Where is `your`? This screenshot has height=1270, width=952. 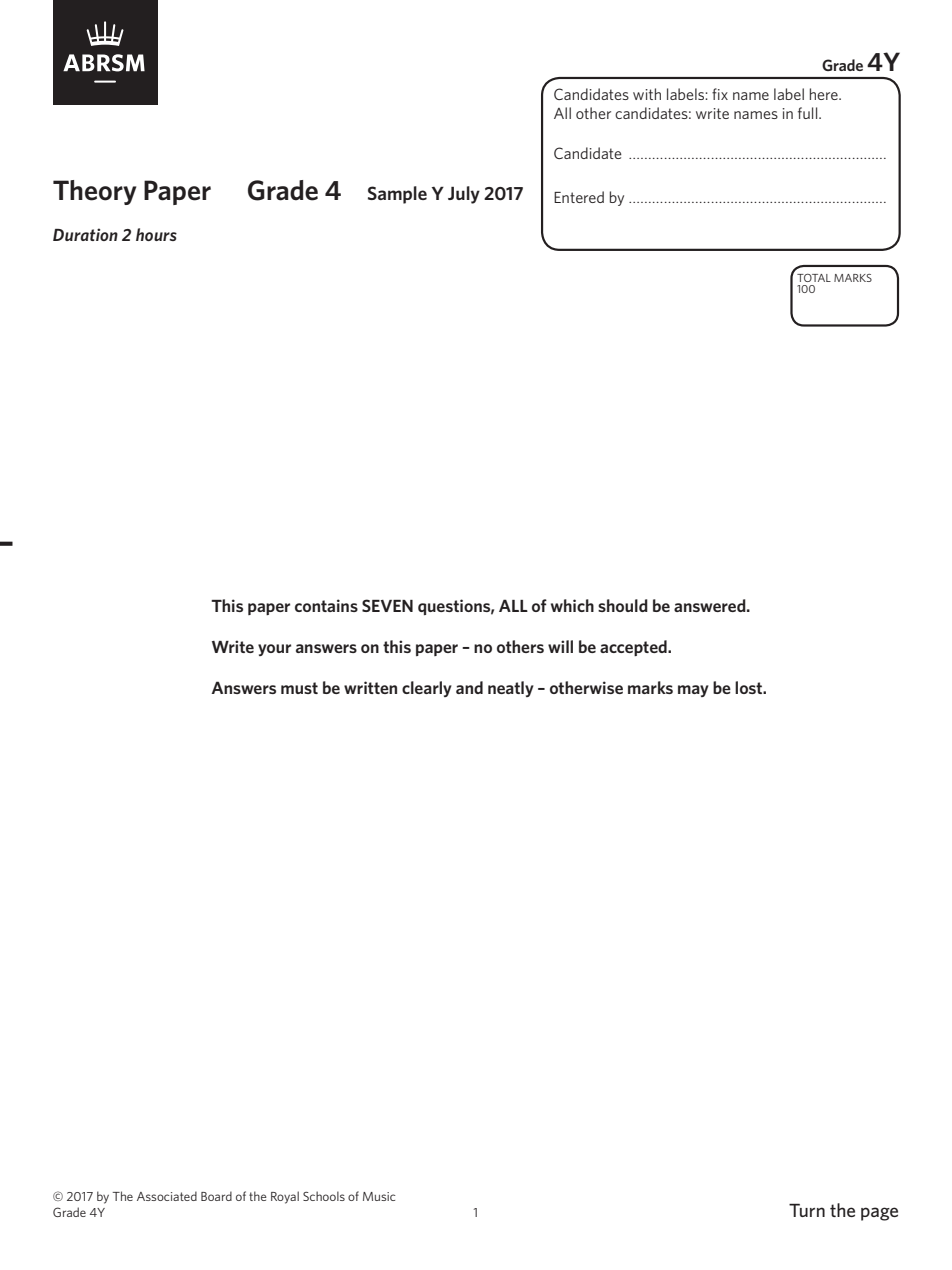 your is located at coordinates (274, 650).
